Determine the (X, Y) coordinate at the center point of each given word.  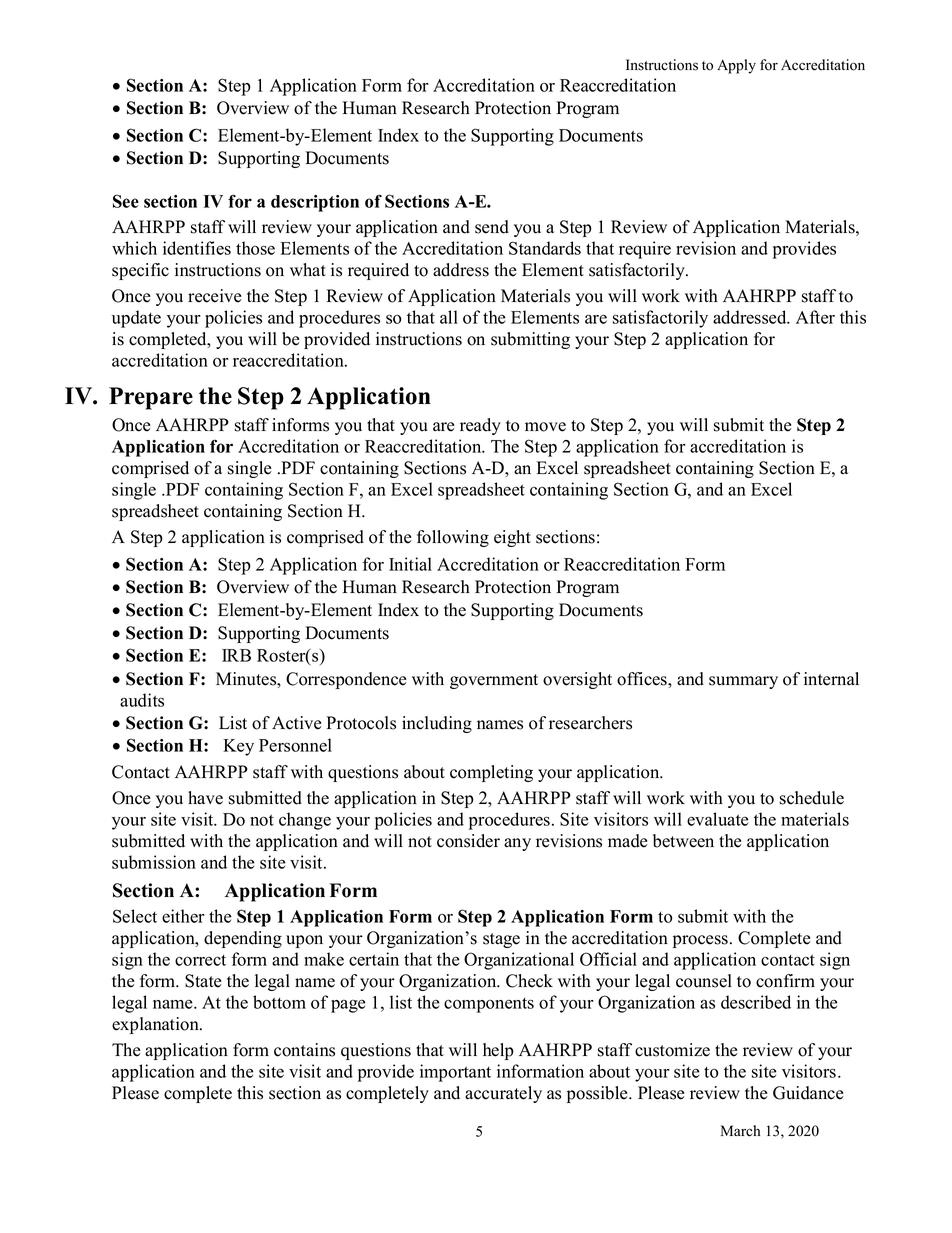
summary (743, 682)
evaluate (718, 819)
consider (468, 841)
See (126, 201)
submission (154, 862)
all (449, 317)
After (815, 317)
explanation (156, 1025)
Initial (410, 564)
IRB (236, 655)
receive (215, 296)
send (492, 227)
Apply (736, 66)
